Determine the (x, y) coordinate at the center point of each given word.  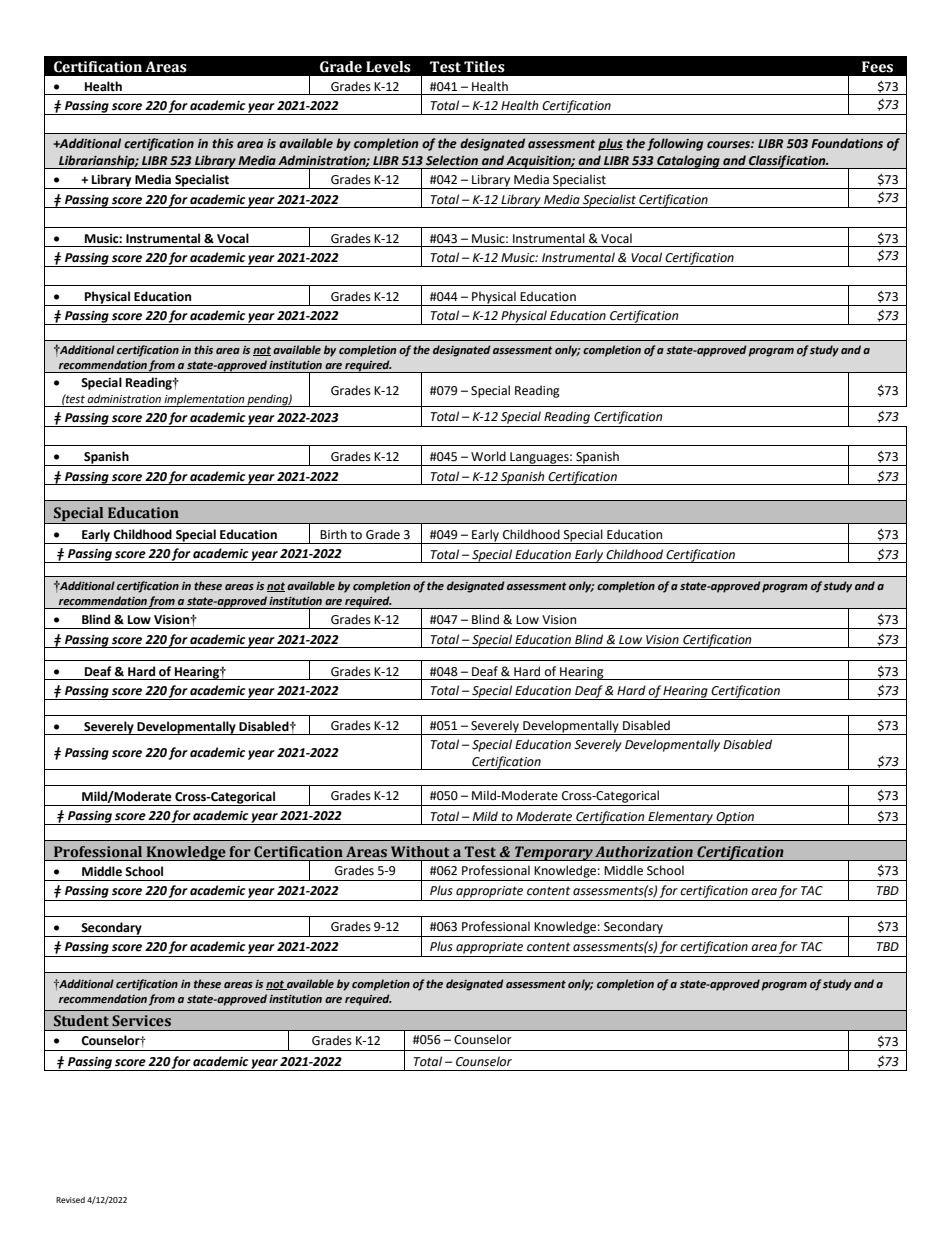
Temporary (554, 853)
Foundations (847, 143)
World (488, 456)
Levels (388, 67)
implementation (204, 400)
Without (420, 851)
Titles (484, 67)
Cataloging (688, 162)
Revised (70, 1200)
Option (735, 818)
